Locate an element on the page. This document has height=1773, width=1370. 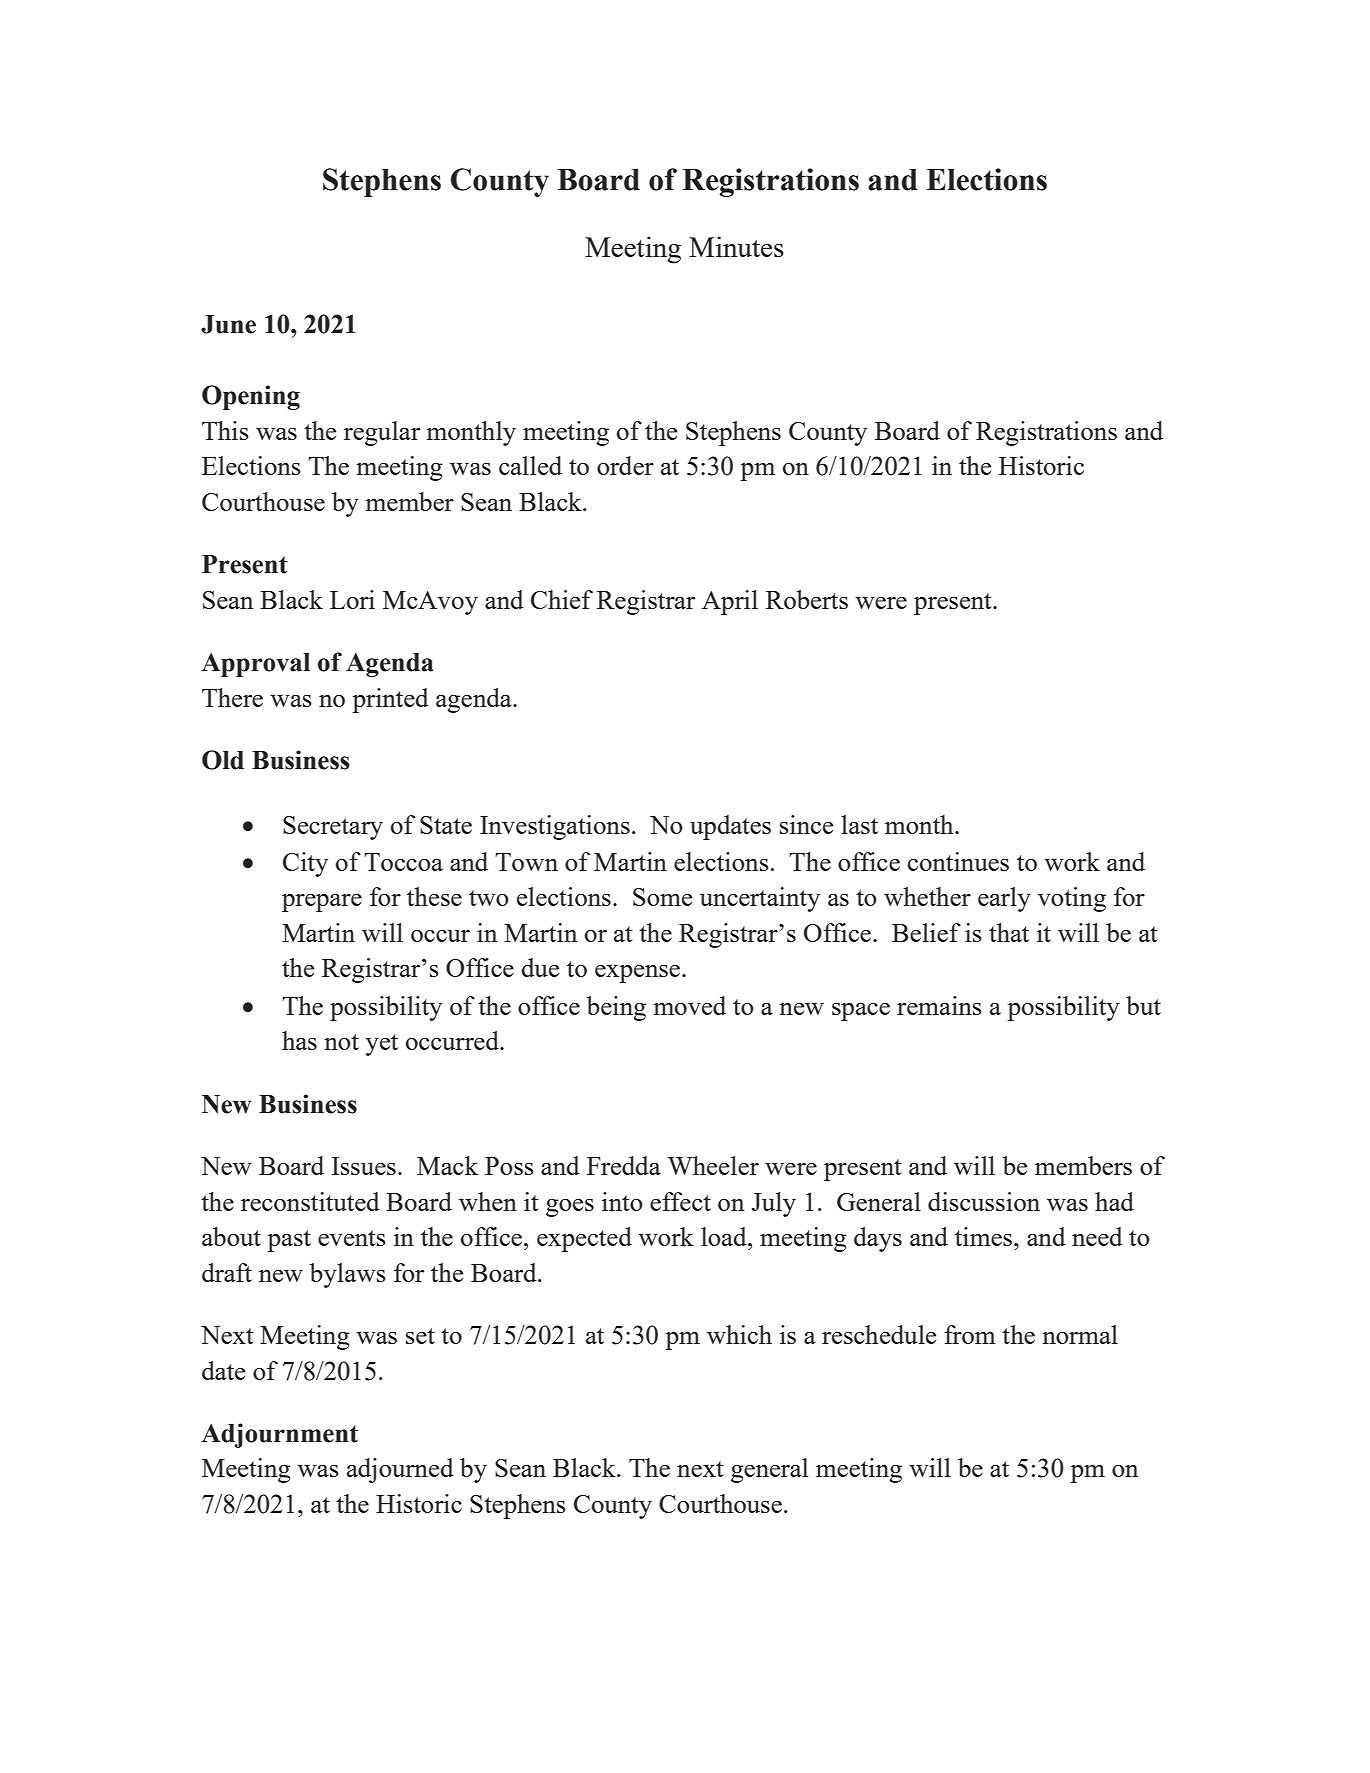
which is located at coordinates (739, 1334).
